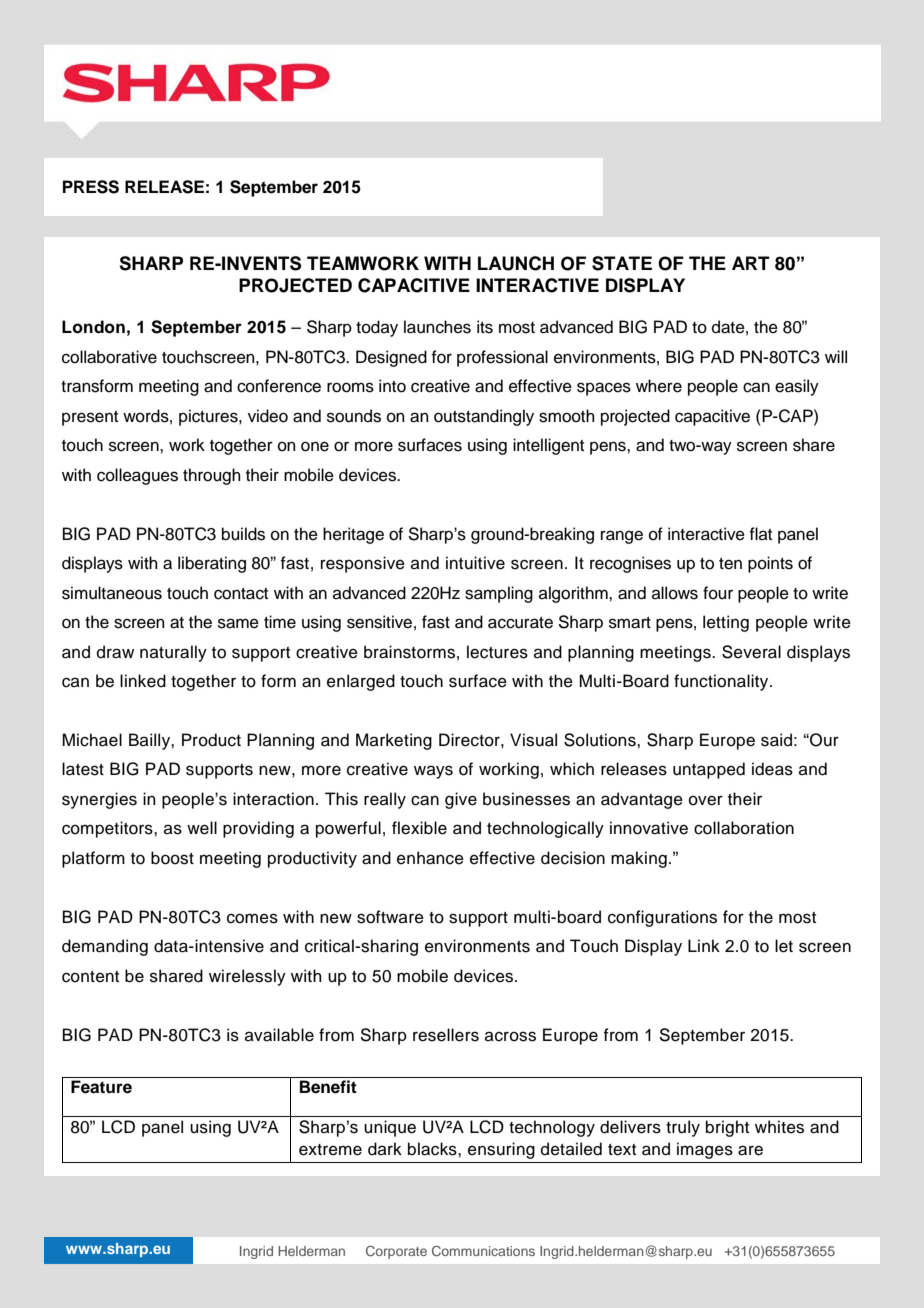 This screenshot has width=924, height=1308. What do you see at coordinates (484, 417) in the screenshot?
I see `outstandingly` at bounding box center [484, 417].
